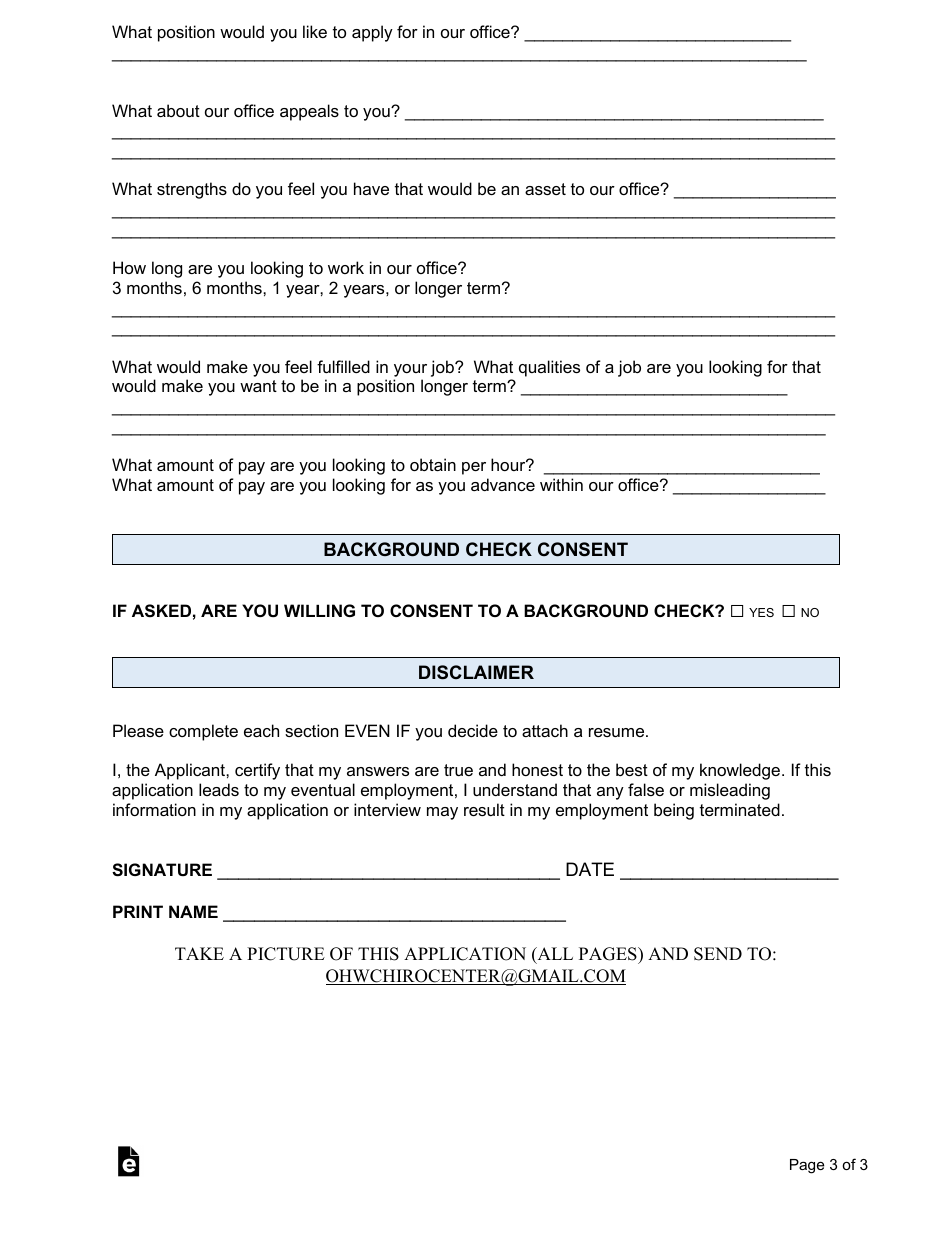 This document has width=952, height=1233. Describe the element at coordinates (372, 33) in the document. I see `apply` at that location.
